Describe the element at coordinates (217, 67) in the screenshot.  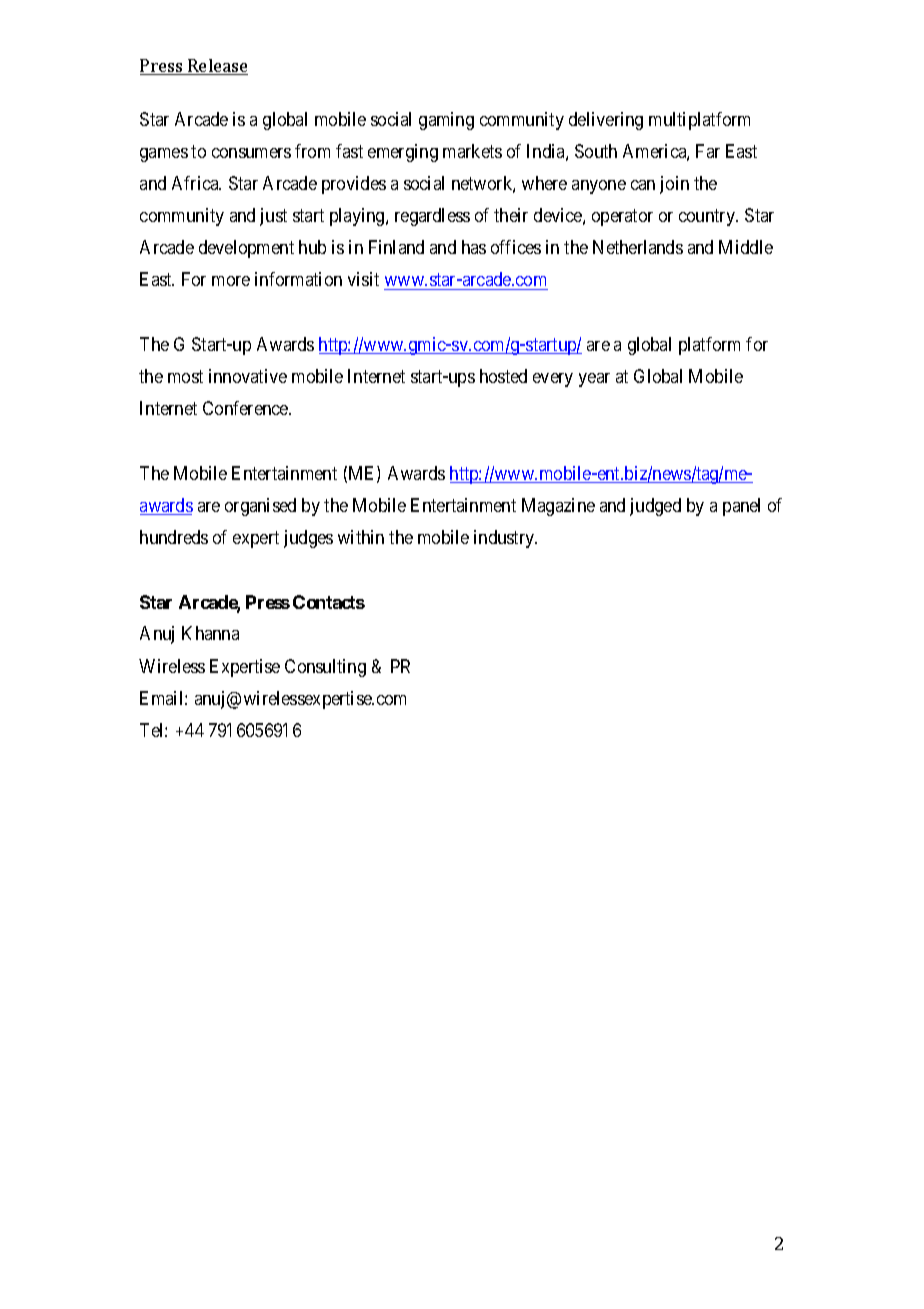
I see `Release` at that location.
